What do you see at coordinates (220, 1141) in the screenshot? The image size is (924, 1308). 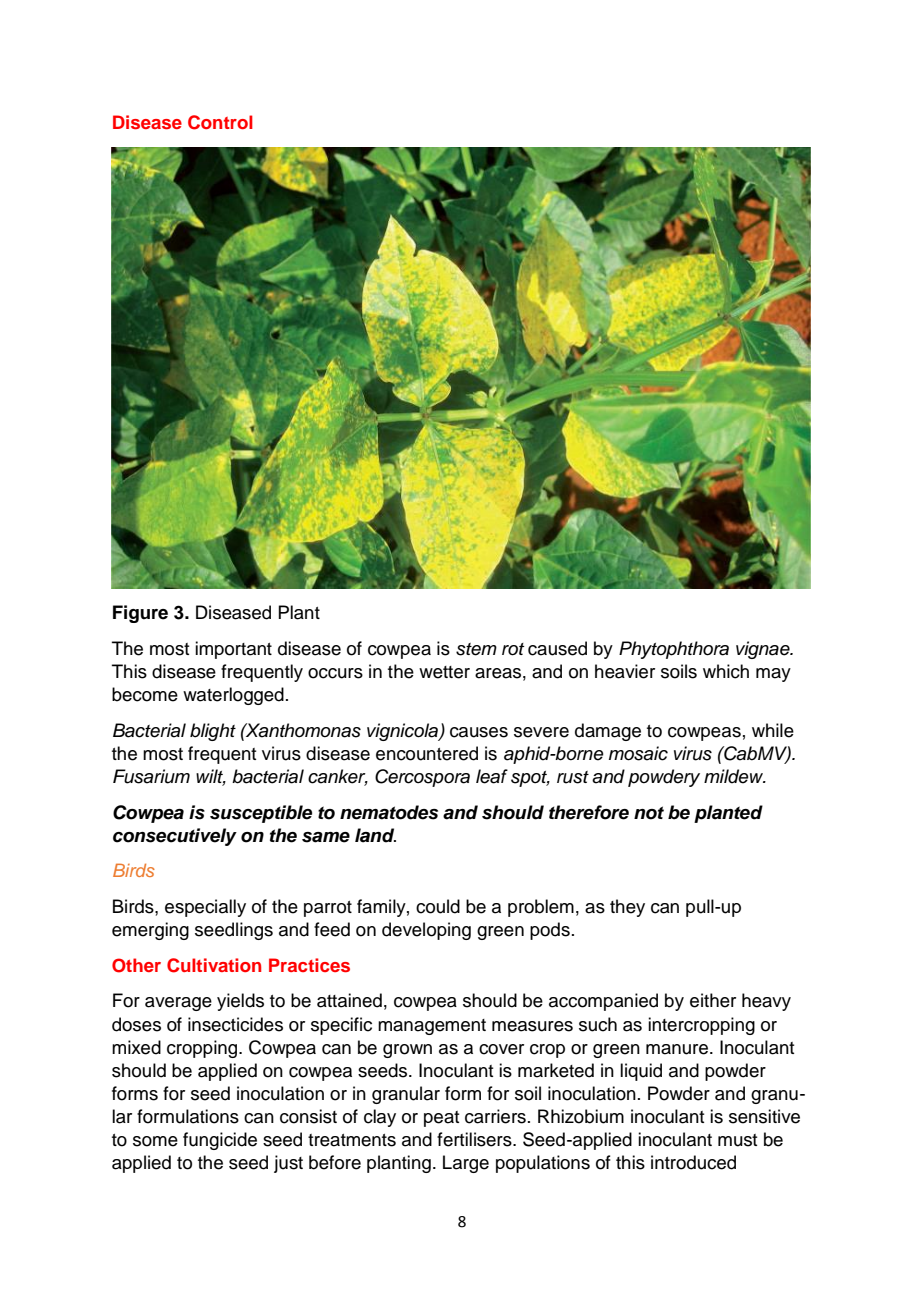 I see `fungicide` at bounding box center [220, 1141].
